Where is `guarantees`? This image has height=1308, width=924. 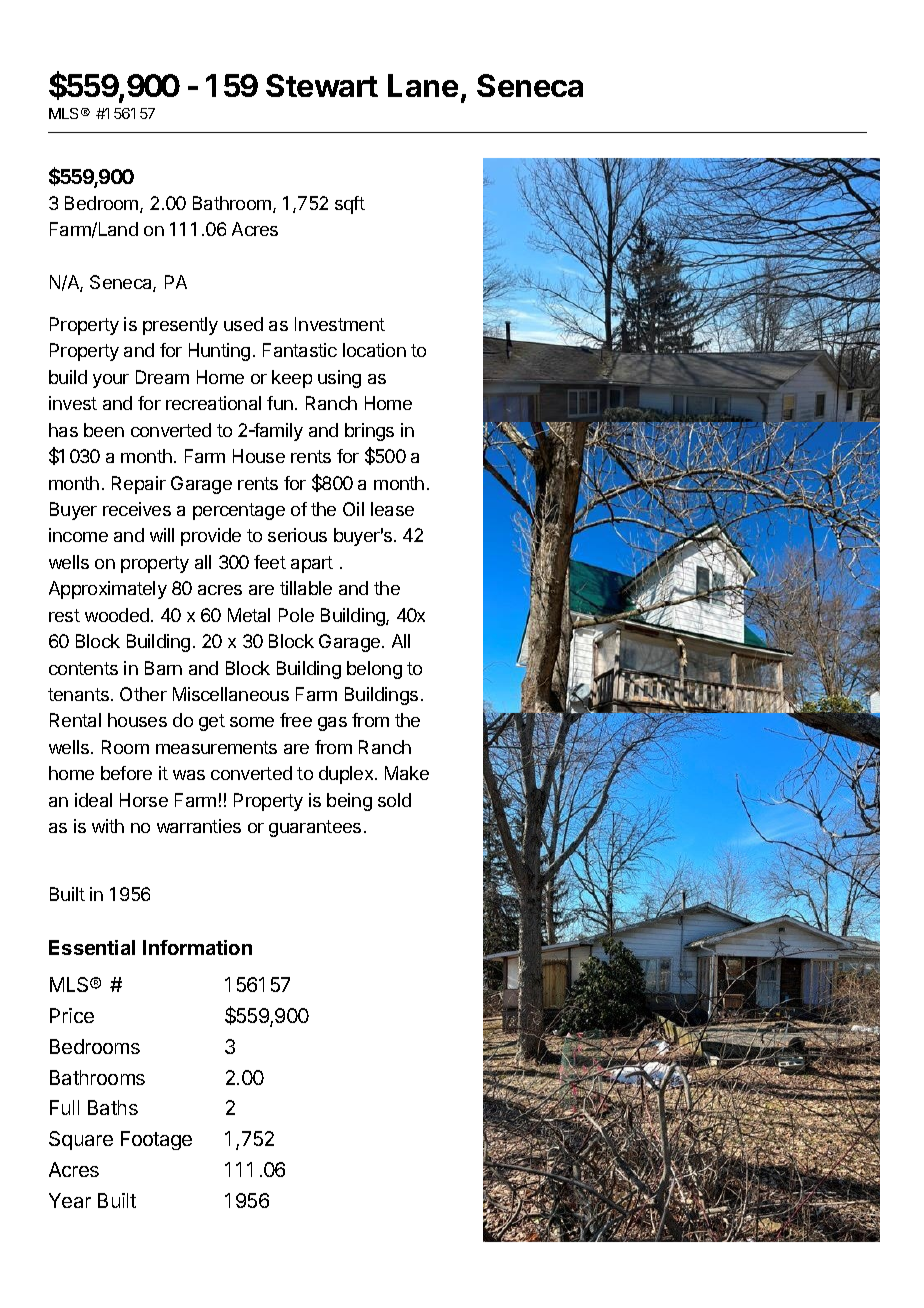
guarantees is located at coordinates (315, 828).
